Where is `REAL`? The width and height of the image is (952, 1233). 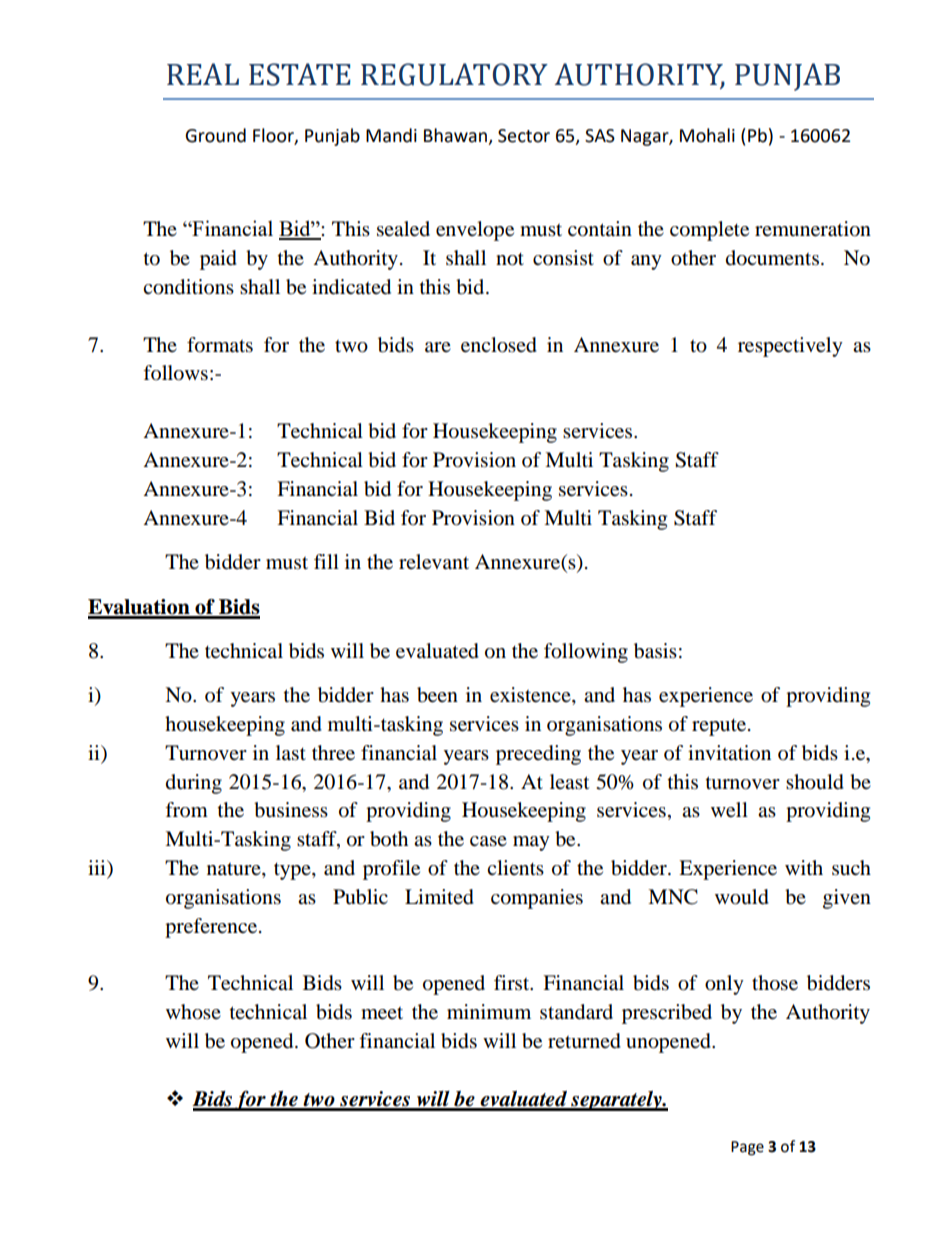
REAL is located at coordinates (203, 74).
